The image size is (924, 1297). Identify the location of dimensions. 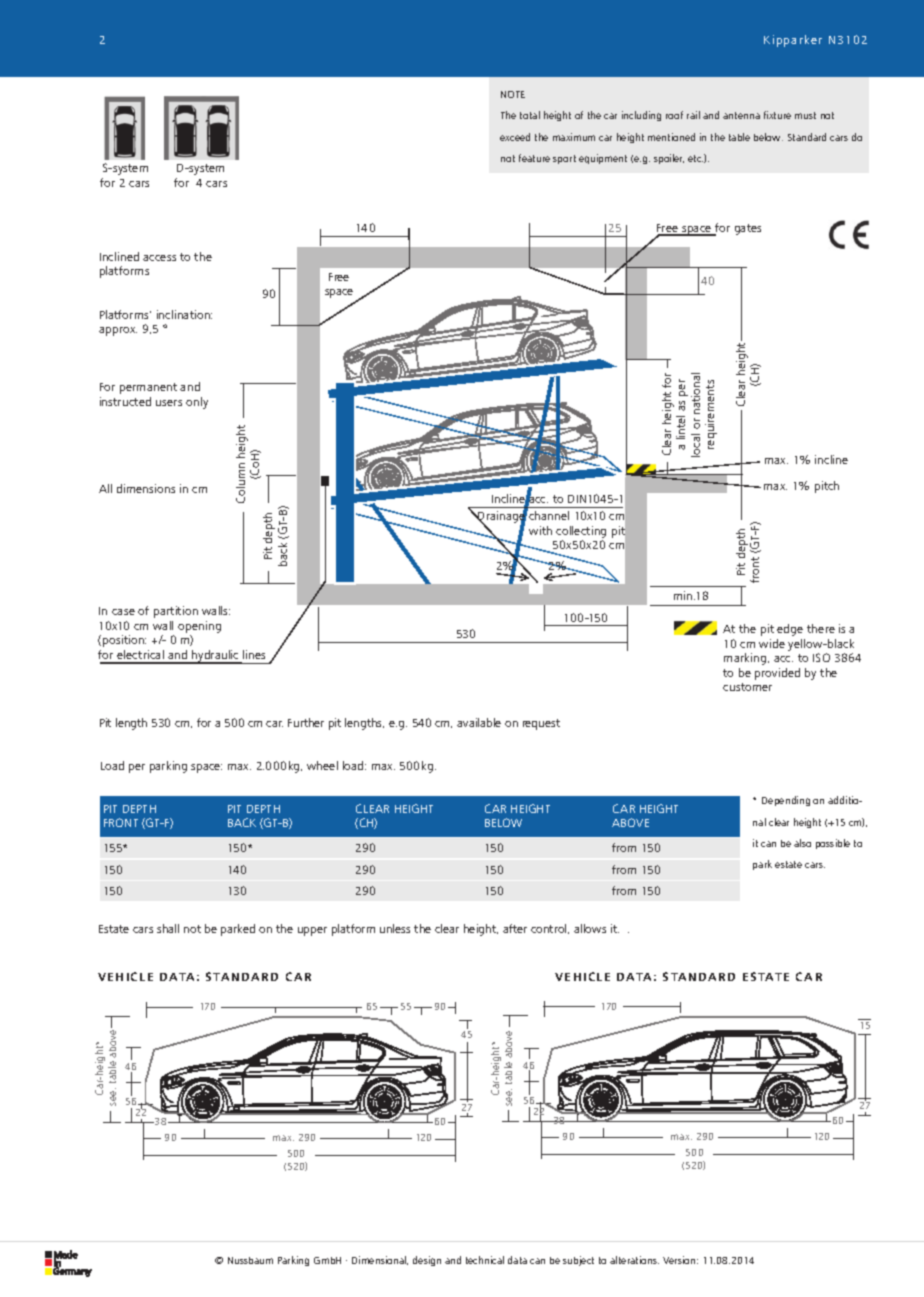
(146, 488).
